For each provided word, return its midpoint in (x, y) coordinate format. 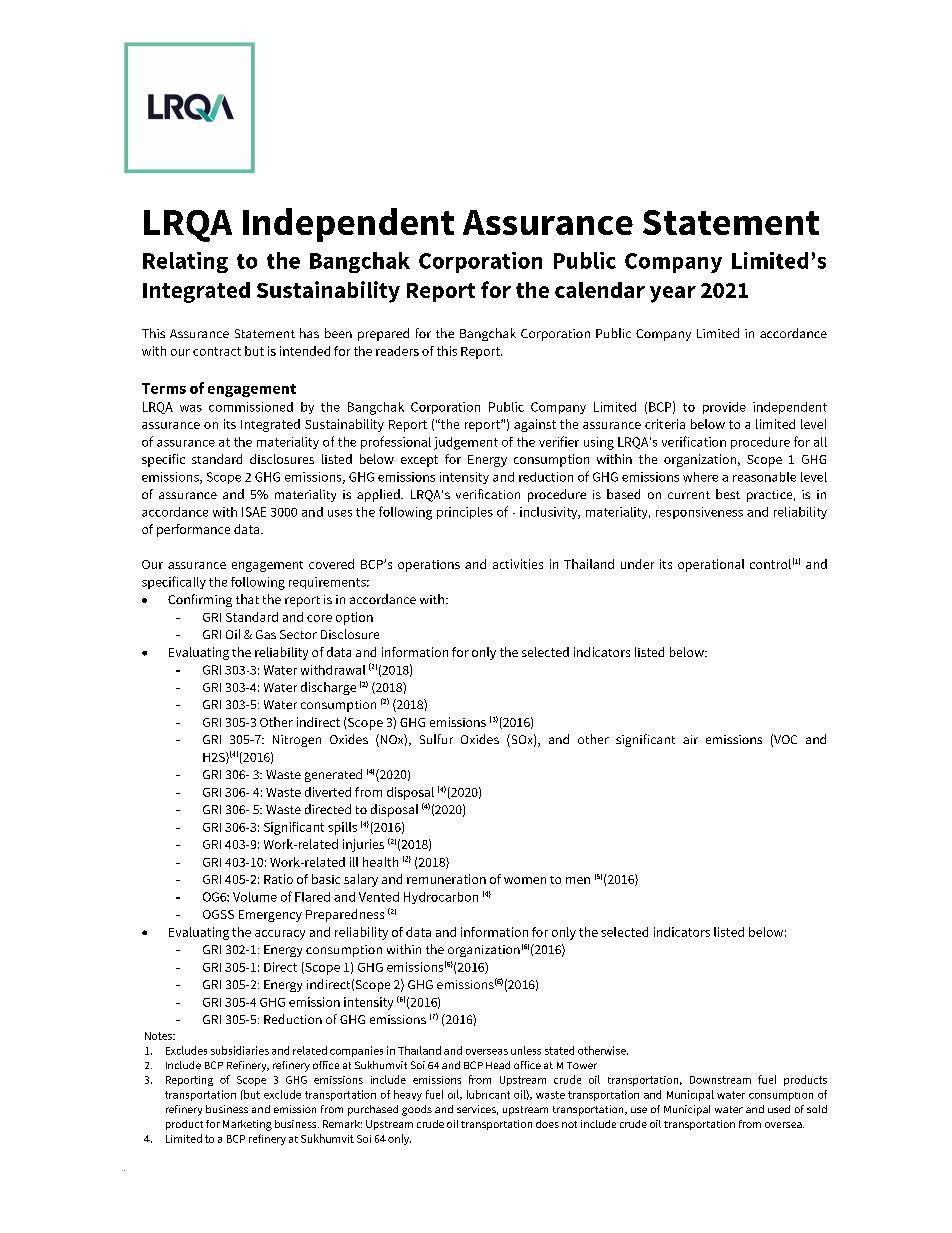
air (690, 739)
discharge (328, 688)
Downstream (720, 1080)
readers (397, 351)
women (525, 880)
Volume (255, 897)
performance (193, 530)
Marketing (247, 1125)
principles (465, 513)
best (728, 494)
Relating (185, 262)
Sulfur (436, 739)
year (673, 294)
